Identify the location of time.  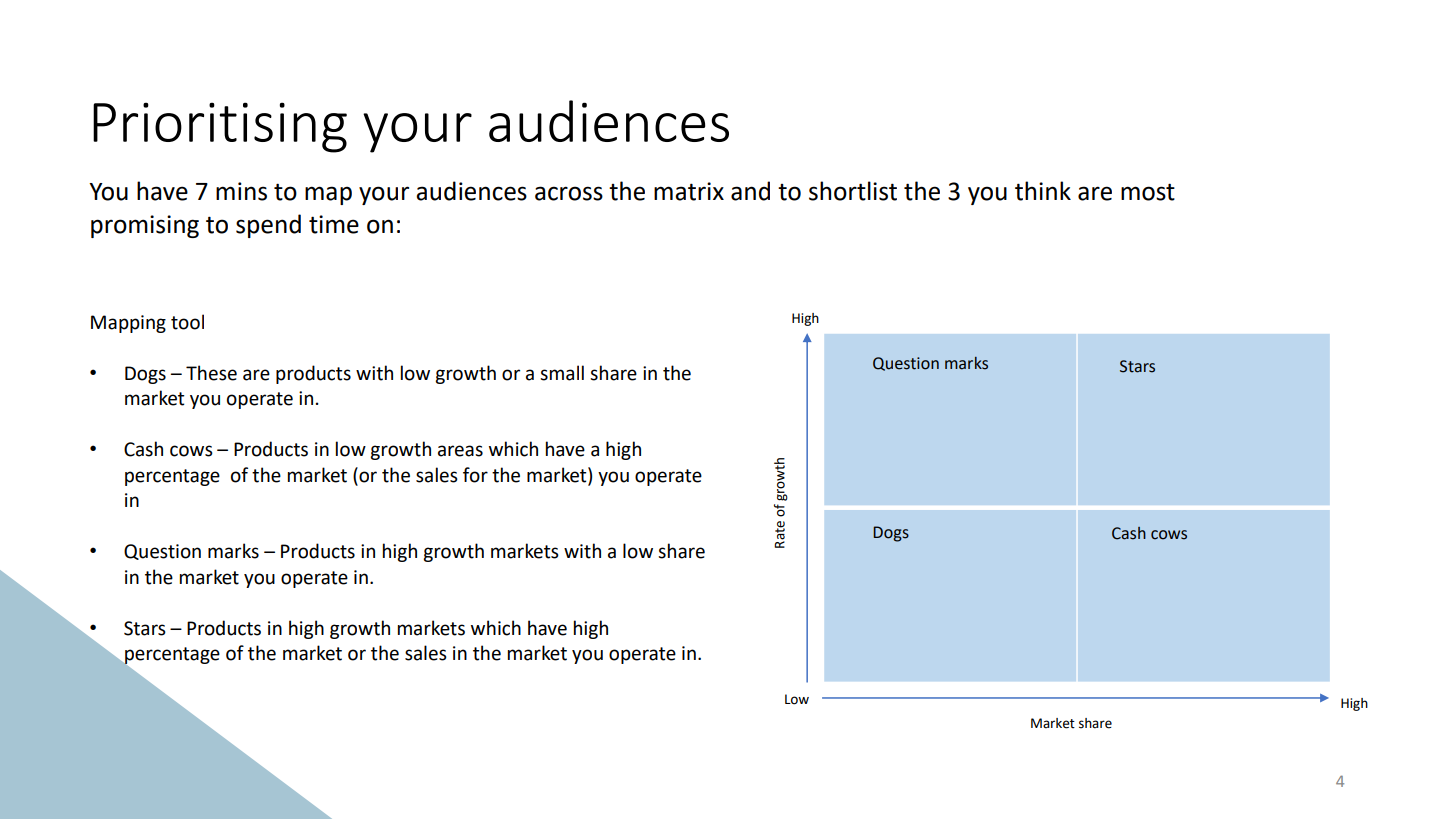
(334, 224).
